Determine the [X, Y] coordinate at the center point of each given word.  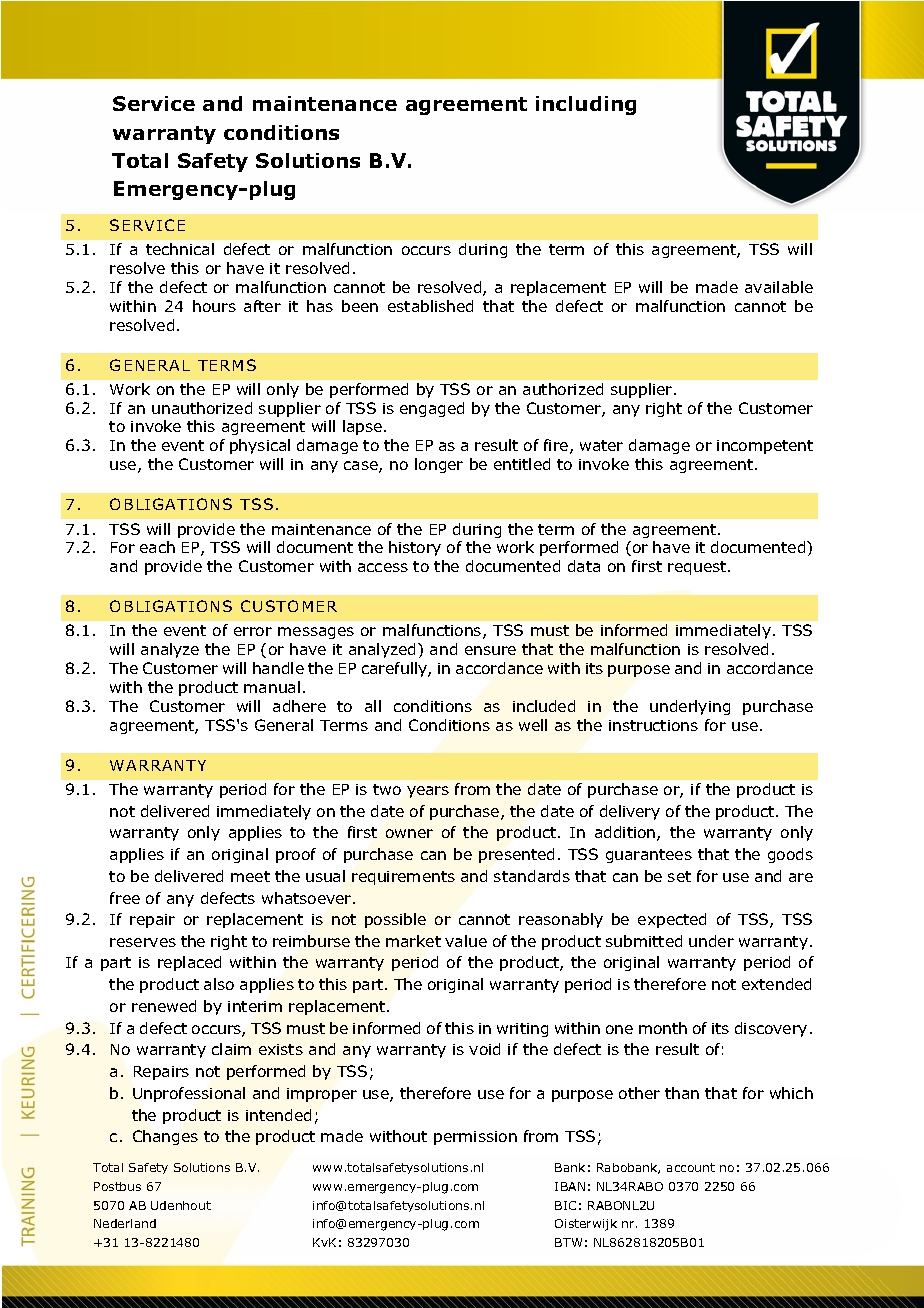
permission [475, 1138]
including [586, 105]
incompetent [765, 447]
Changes [165, 1137]
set [679, 876]
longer [439, 465]
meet [250, 876]
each [157, 547]
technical [180, 249]
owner [409, 833]
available [779, 287]
